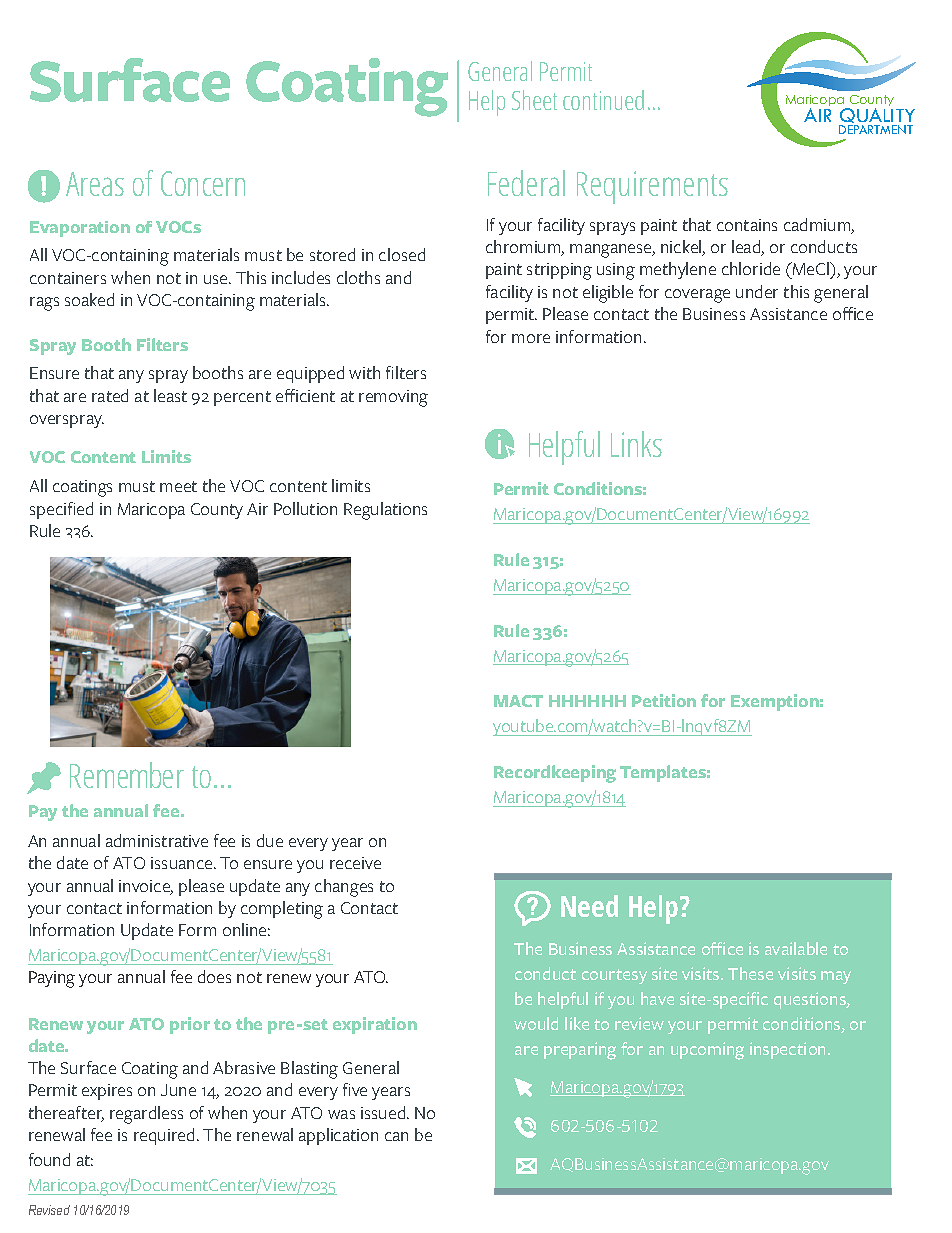 The height and width of the screenshot is (1233, 952). What do you see at coordinates (555, 774) in the screenshot?
I see `Recordkeeping` at bounding box center [555, 774].
